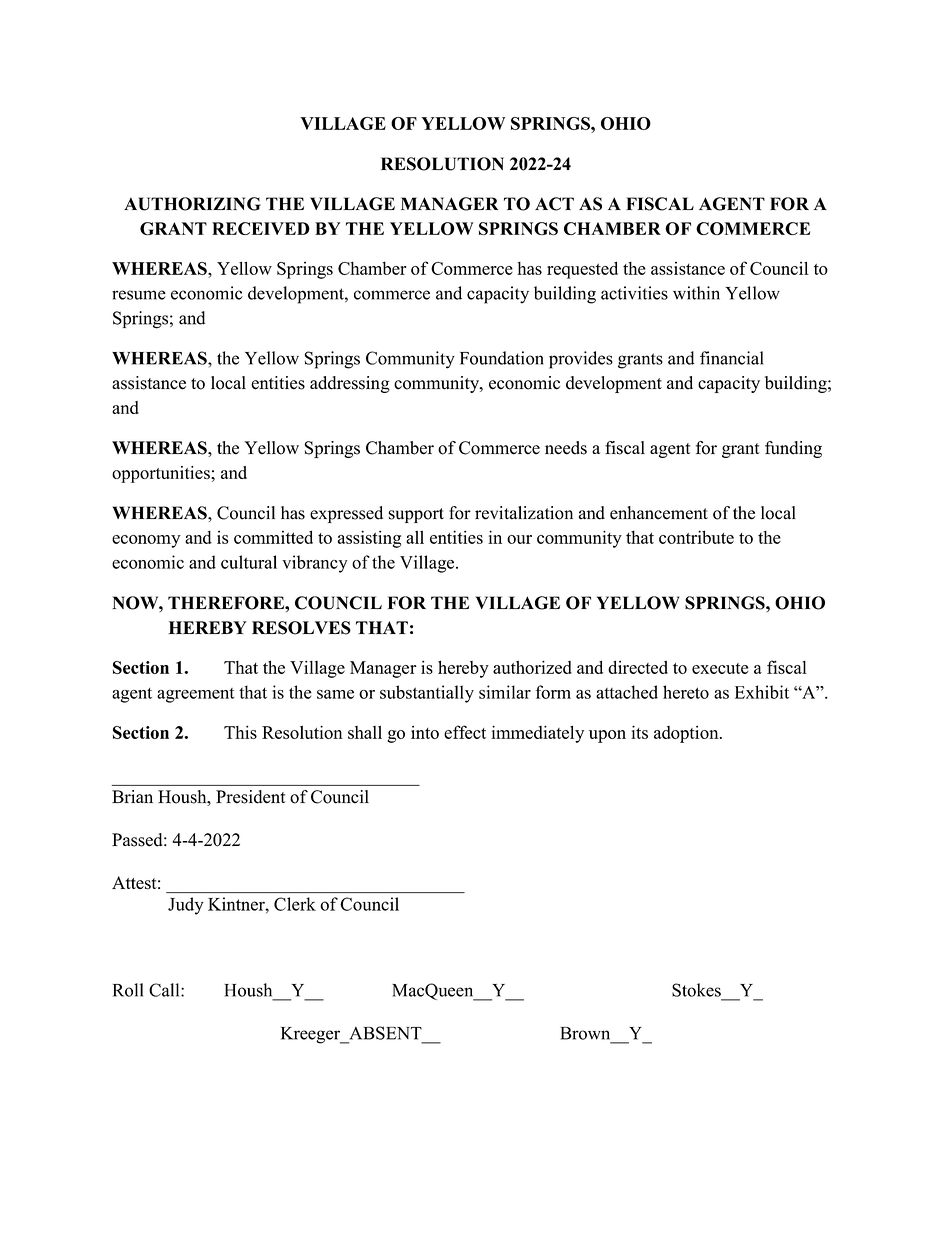 Image resolution: width=952 pixels, height=1233 pixels. I want to click on our, so click(519, 539).
